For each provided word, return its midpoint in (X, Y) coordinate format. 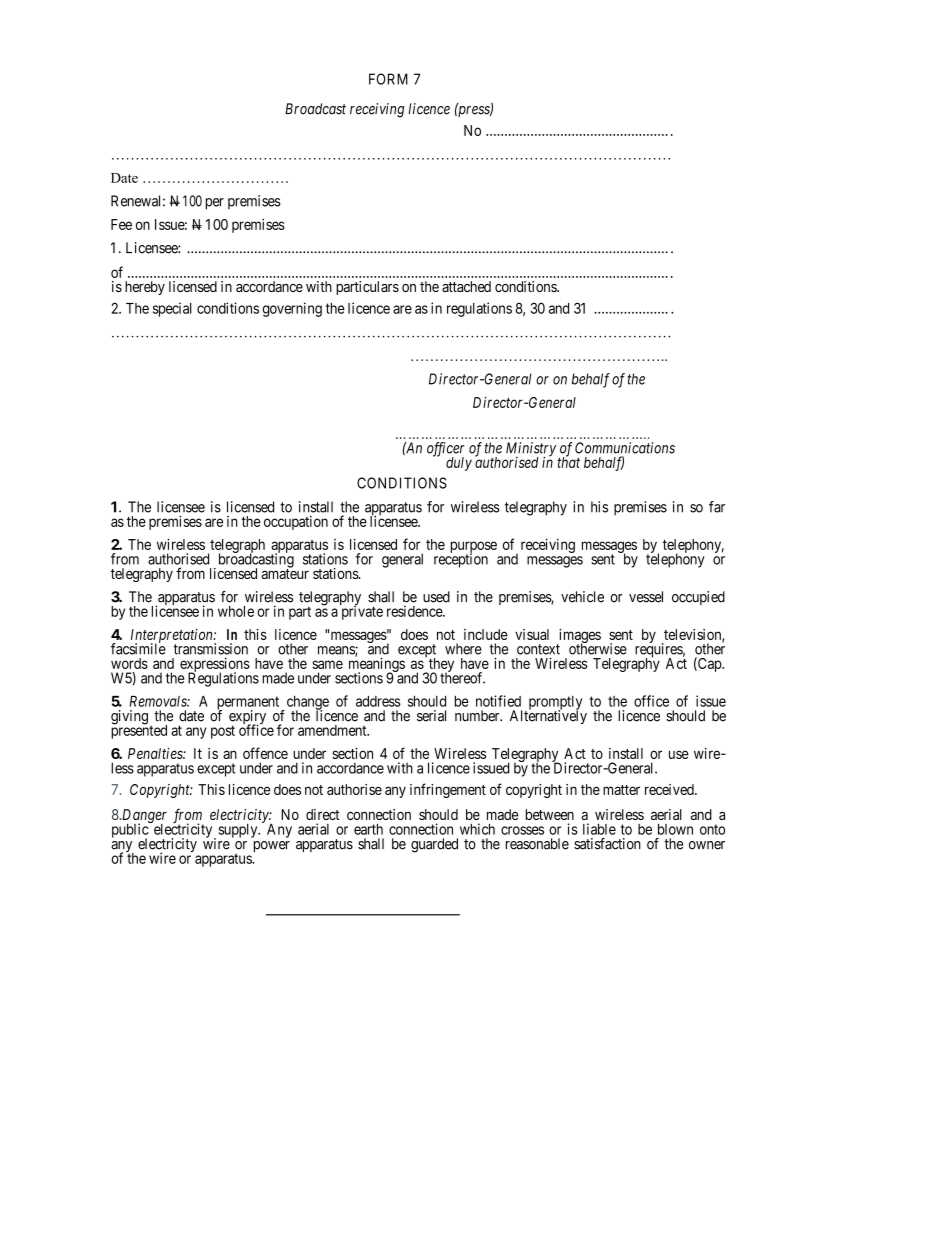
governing (292, 309)
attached (466, 286)
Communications (625, 448)
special (172, 309)
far (717, 507)
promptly (554, 704)
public (131, 831)
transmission (210, 649)
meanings (377, 665)
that (568, 461)
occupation (296, 523)
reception (461, 560)
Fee (121, 224)
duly (459, 464)
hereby (145, 288)
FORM (388, 79)
